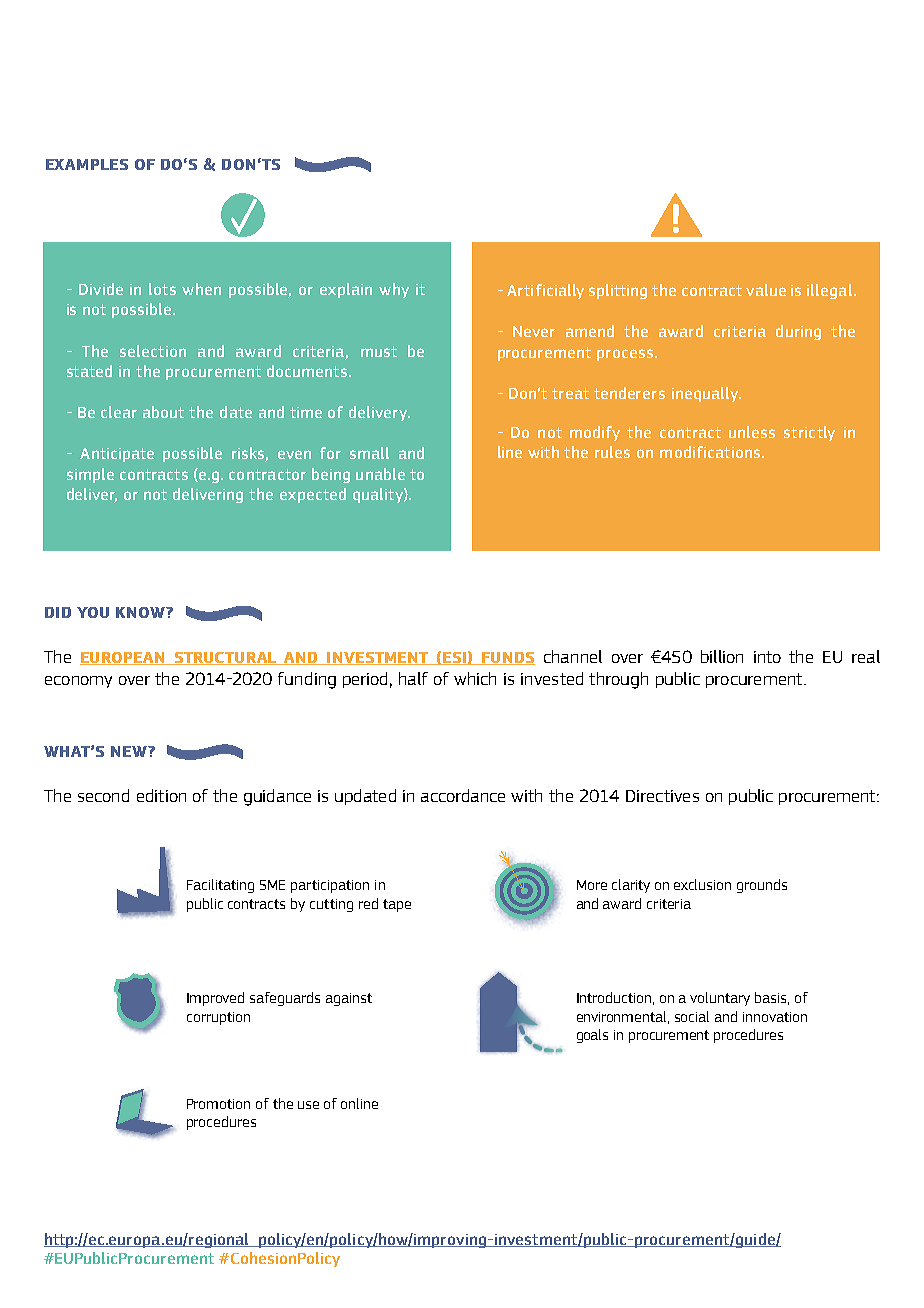 This page has height=1308, width=924. What do you see at coordinates (592, 1036) in the page?
I see `goals` at bounding box center [592, 1036].
